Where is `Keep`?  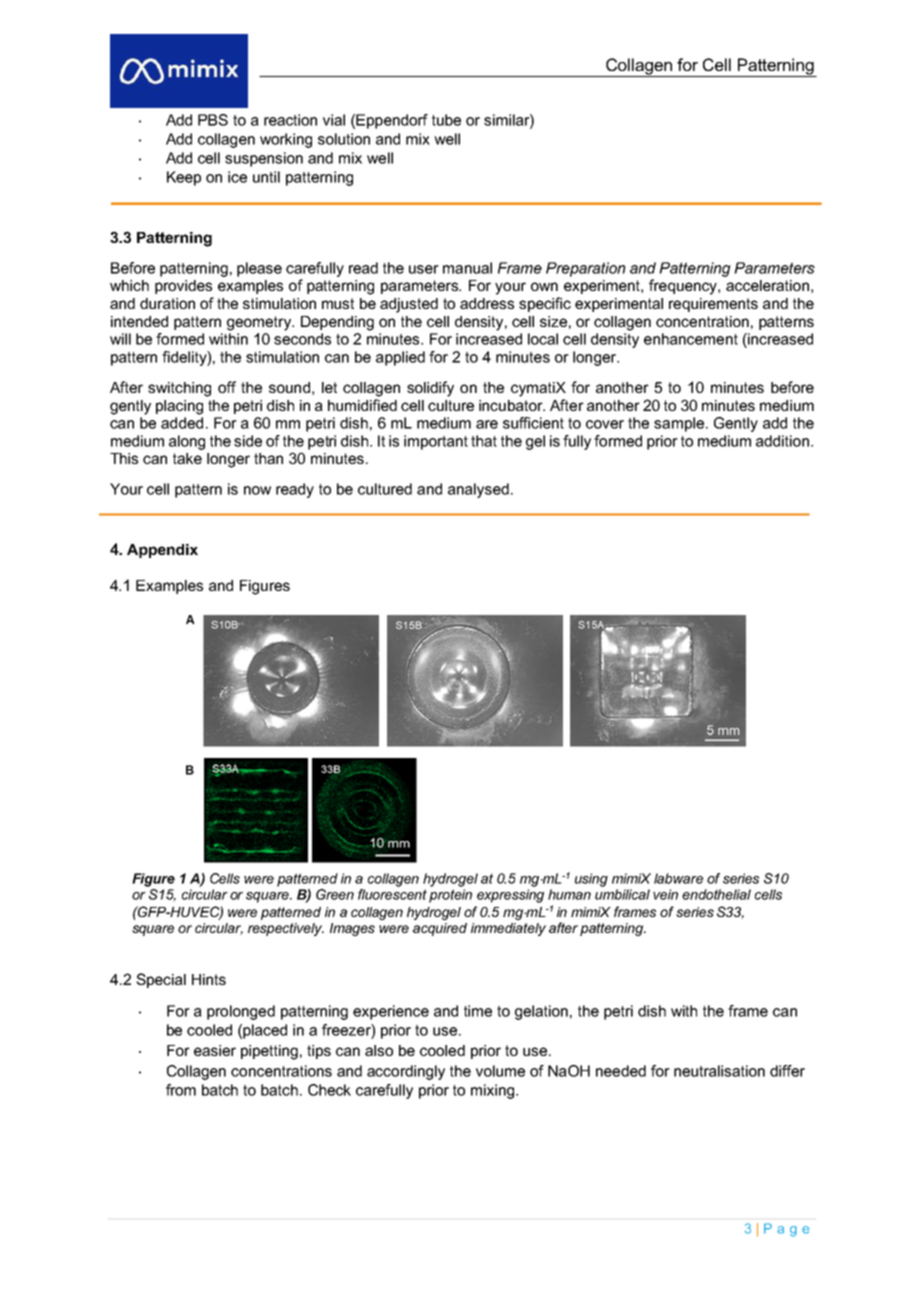 Keep is located at coordinates (184, 178).
